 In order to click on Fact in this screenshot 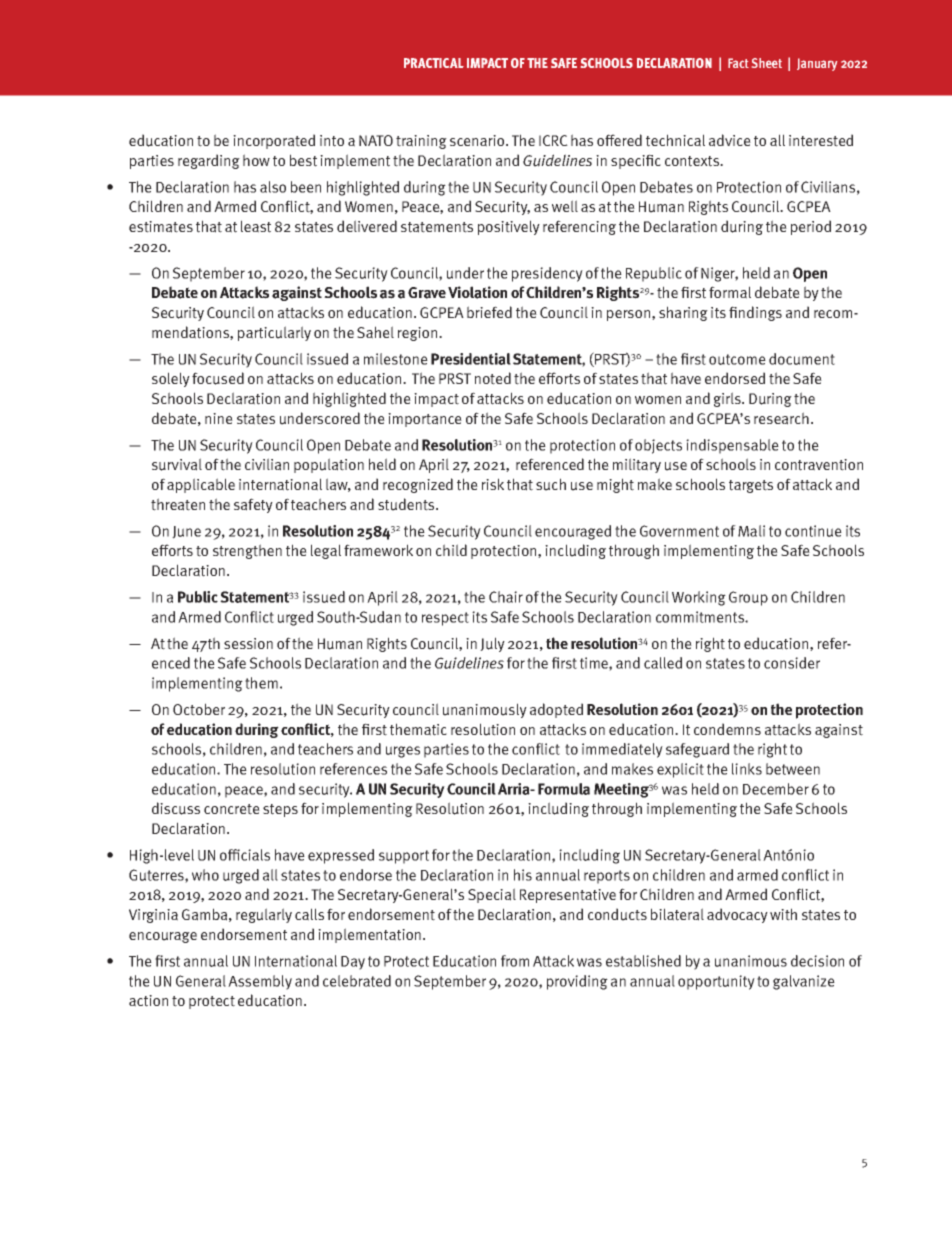, I will do `click(738, 63)`.
